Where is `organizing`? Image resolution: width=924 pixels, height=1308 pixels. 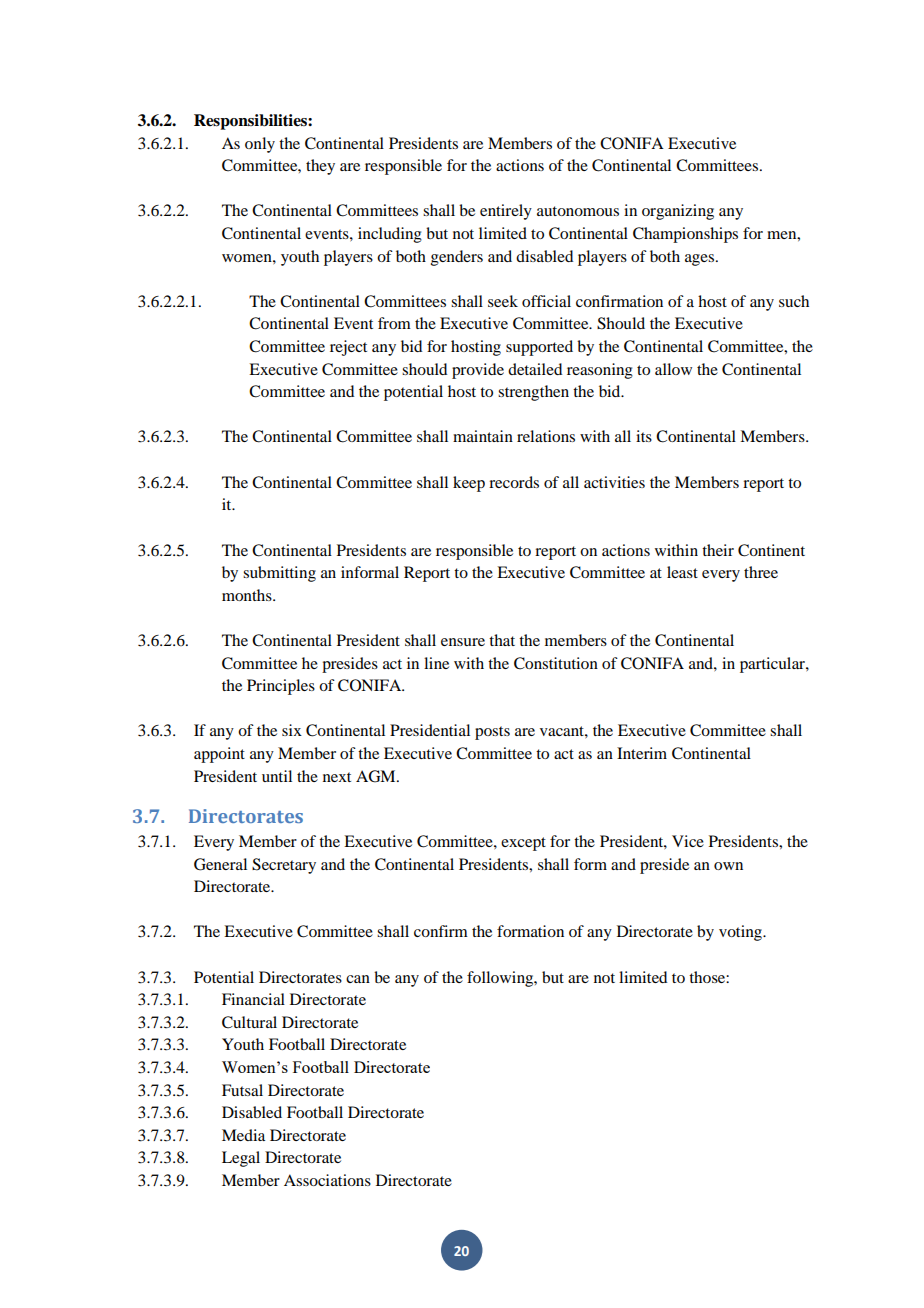
organizing is located at coordinates (678, 212).
